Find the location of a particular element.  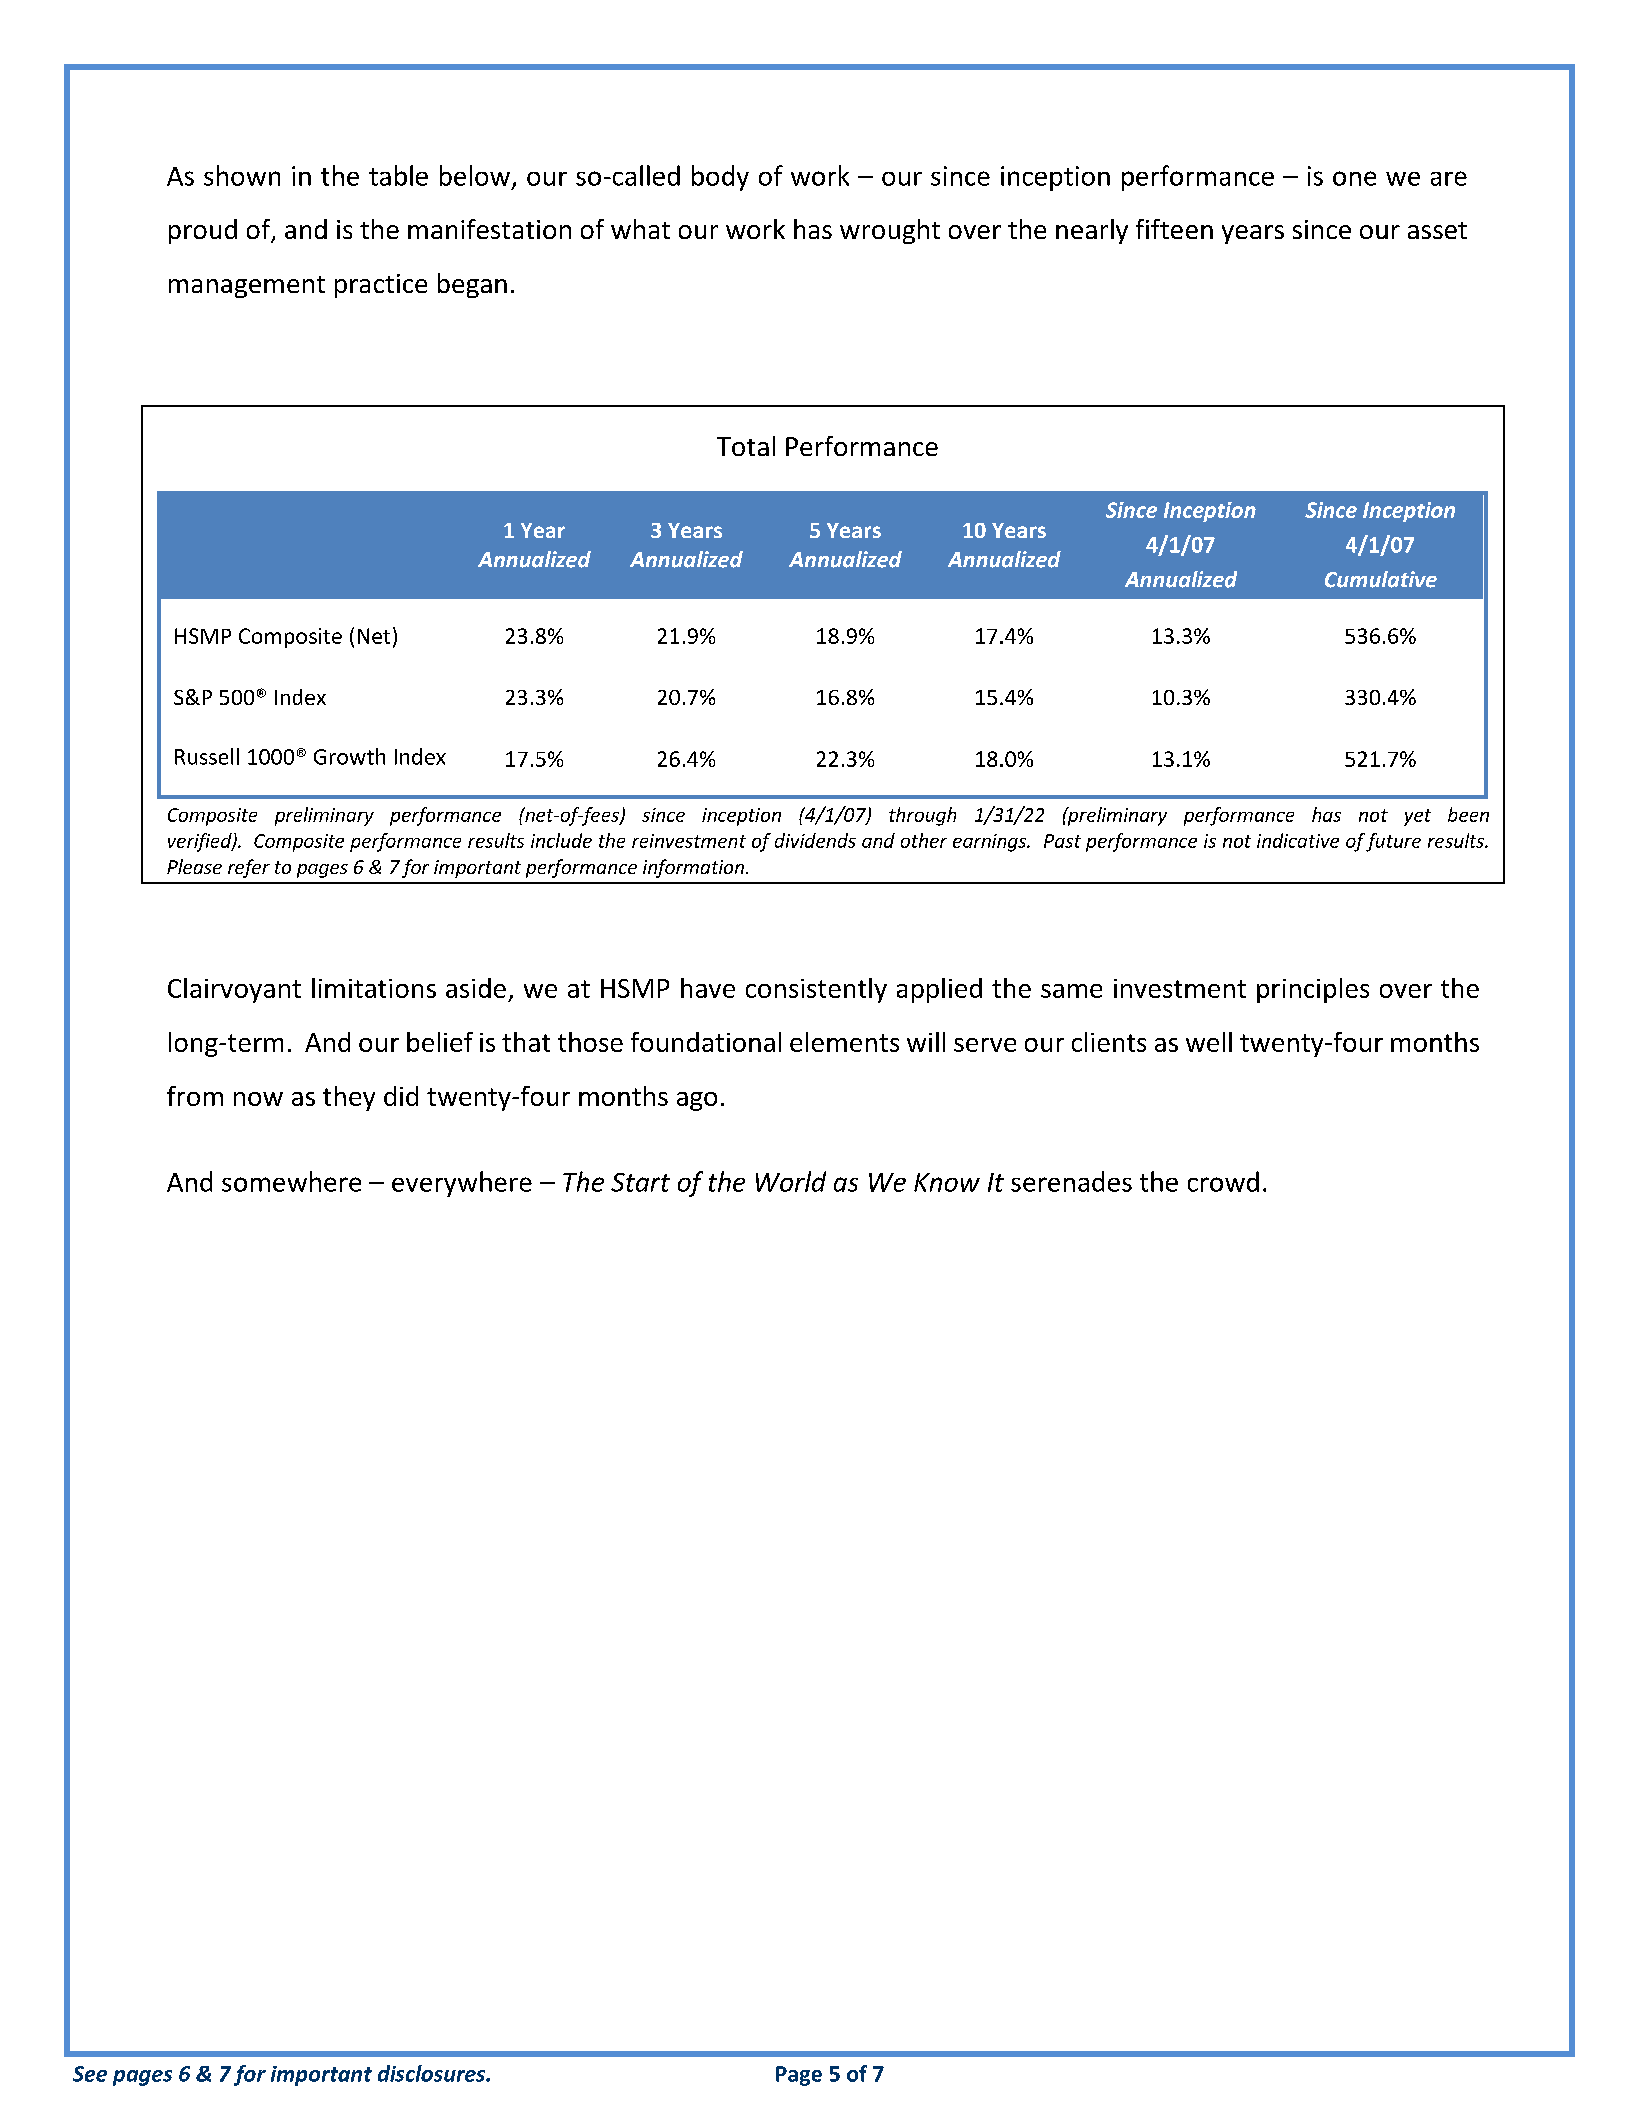

proud is located at coordinates (203, 231).
